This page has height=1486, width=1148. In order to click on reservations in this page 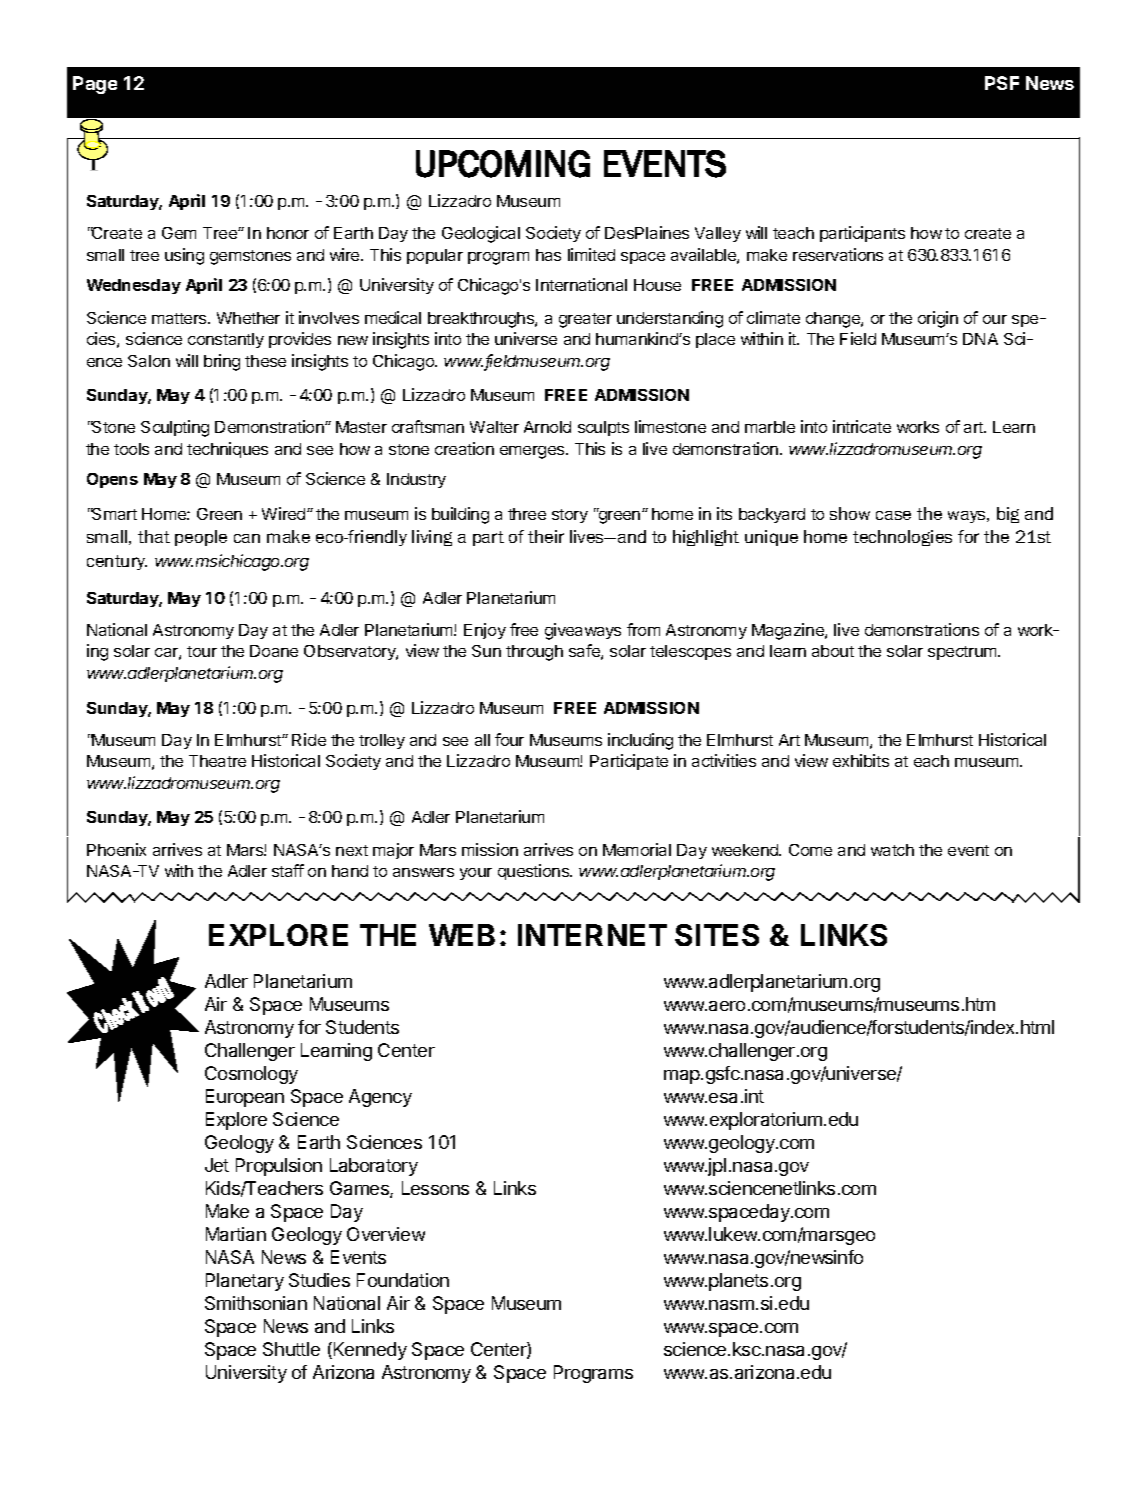, I will do `click(838, 254)`.
